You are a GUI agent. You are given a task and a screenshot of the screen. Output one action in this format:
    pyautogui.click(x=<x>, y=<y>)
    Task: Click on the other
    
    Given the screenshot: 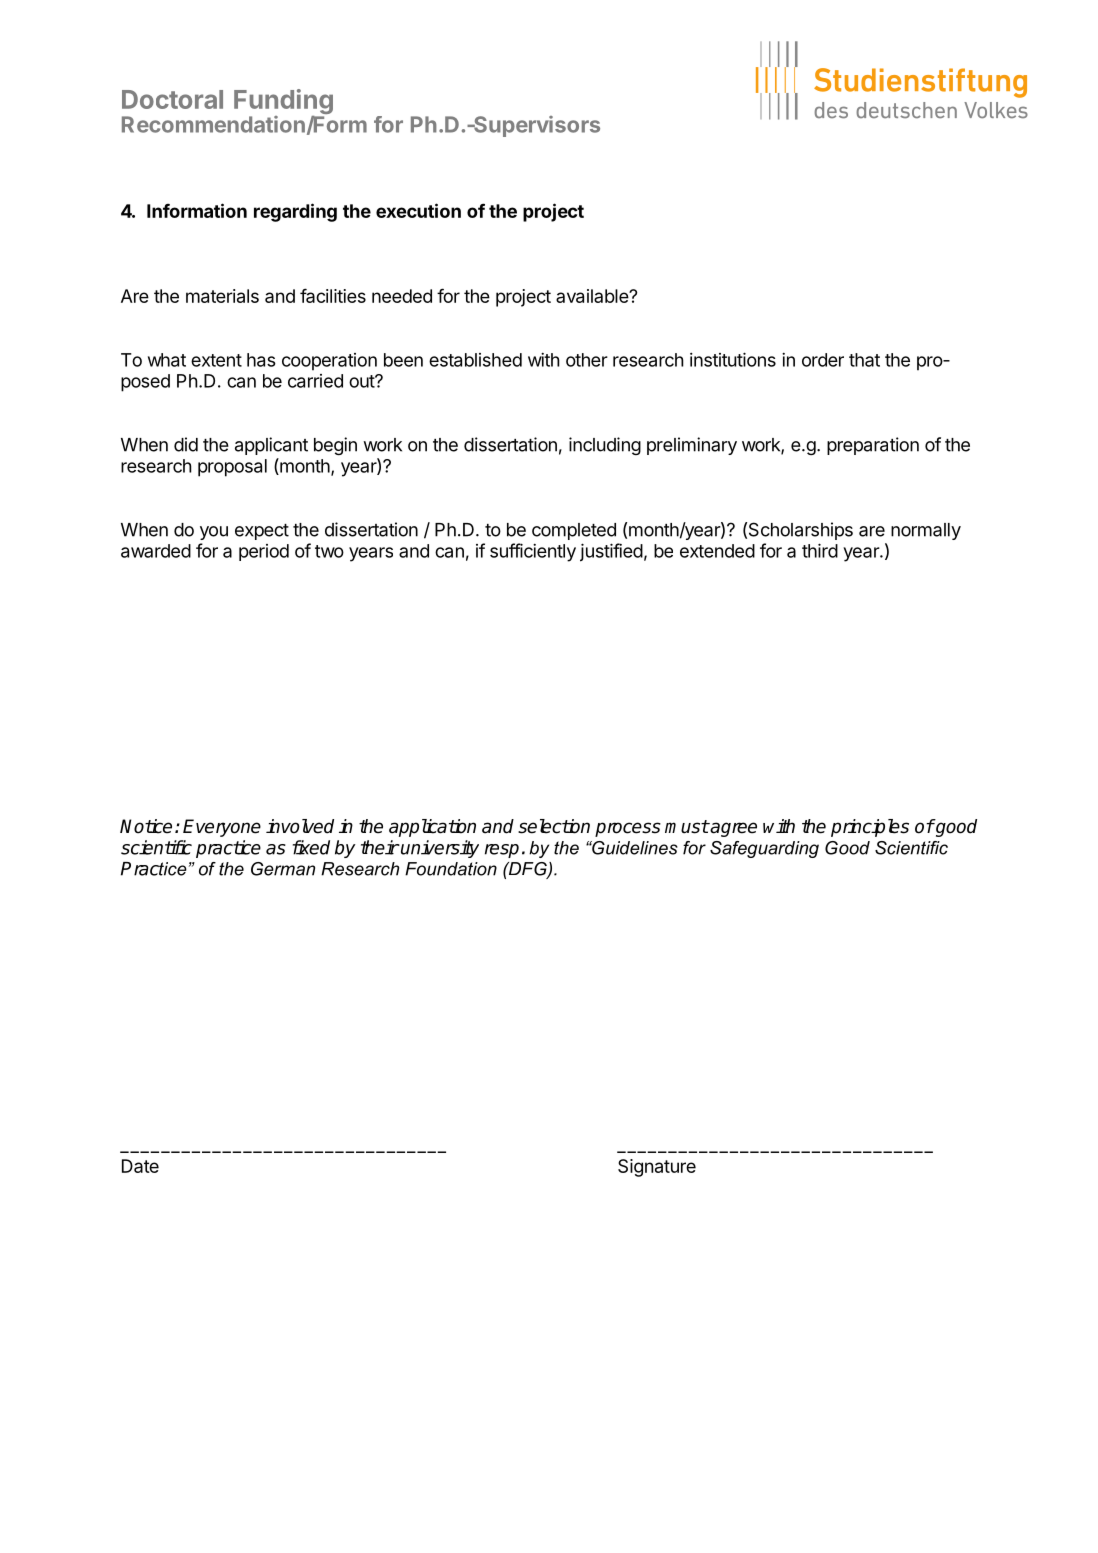 What is the action you would take?
    pyautogui.click(x=587, y=360)
